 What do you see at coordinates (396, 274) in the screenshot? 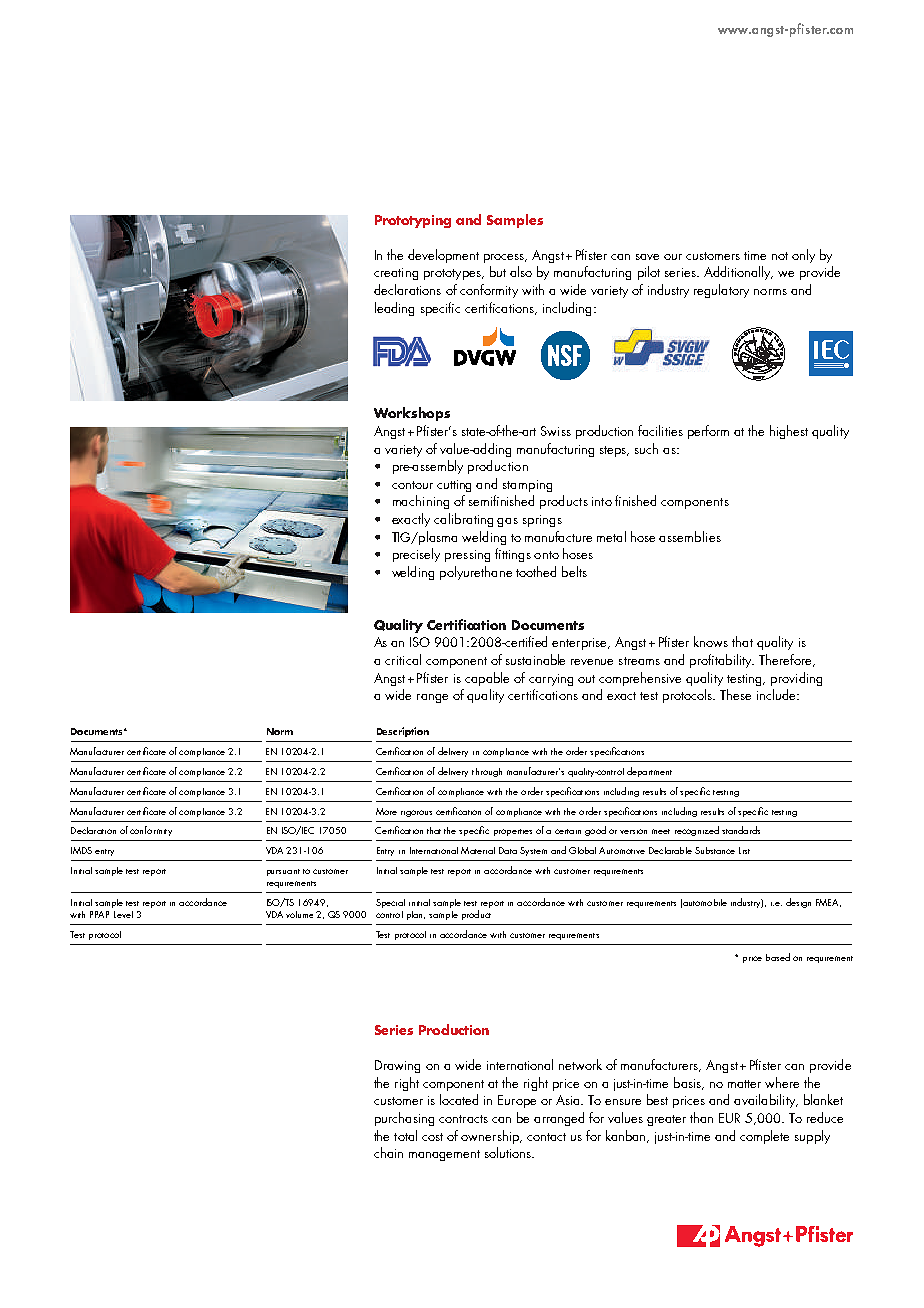
I see `creating` at bounding box center [396, 274].
